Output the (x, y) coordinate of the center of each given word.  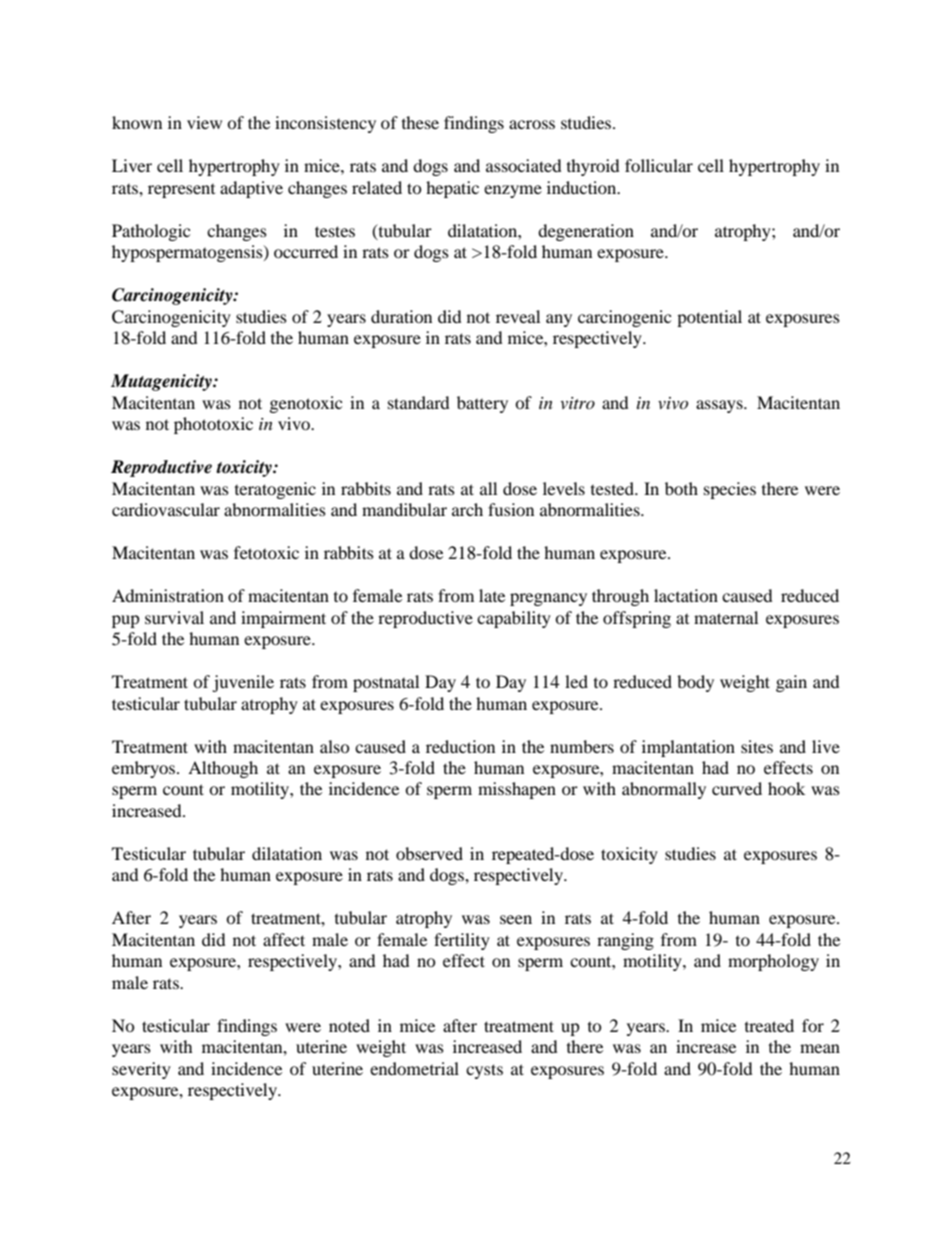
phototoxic (213, 425)
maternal (726, 617)
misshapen (517, 790)
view (204, 122)
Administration (168, 595)
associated (524, 165)
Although (223, 769)
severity (141, 1070)
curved (737, 788)
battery (482, 404)
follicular (659, 165)
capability (514, 619)
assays (720, 406)
